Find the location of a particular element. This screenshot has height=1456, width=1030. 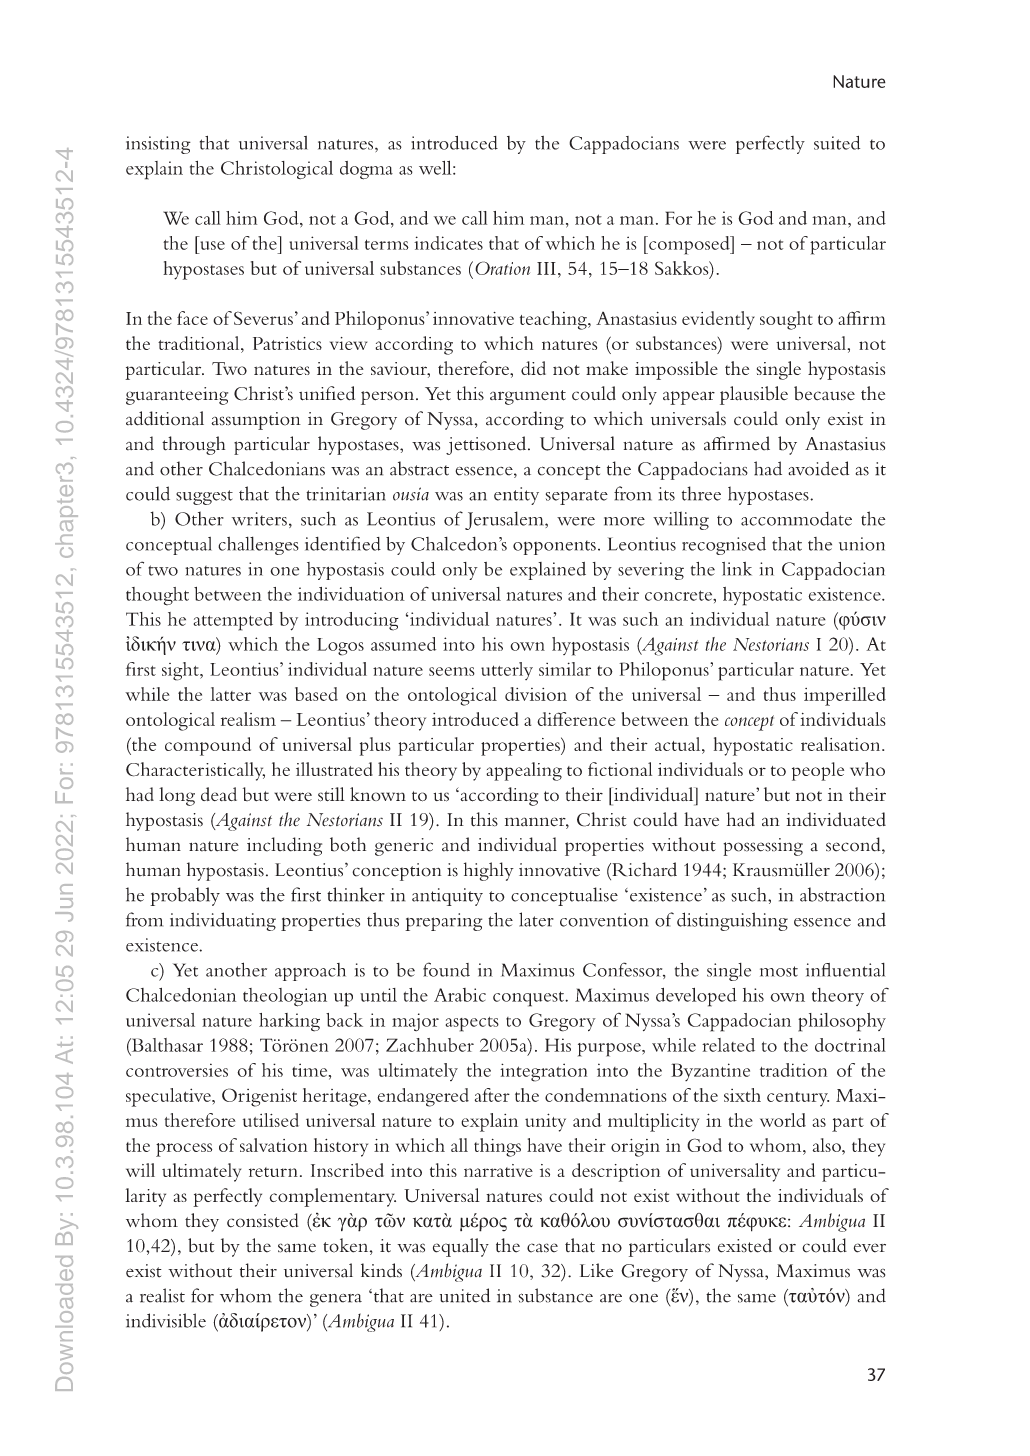

most is located at coordinates (779, 971).
